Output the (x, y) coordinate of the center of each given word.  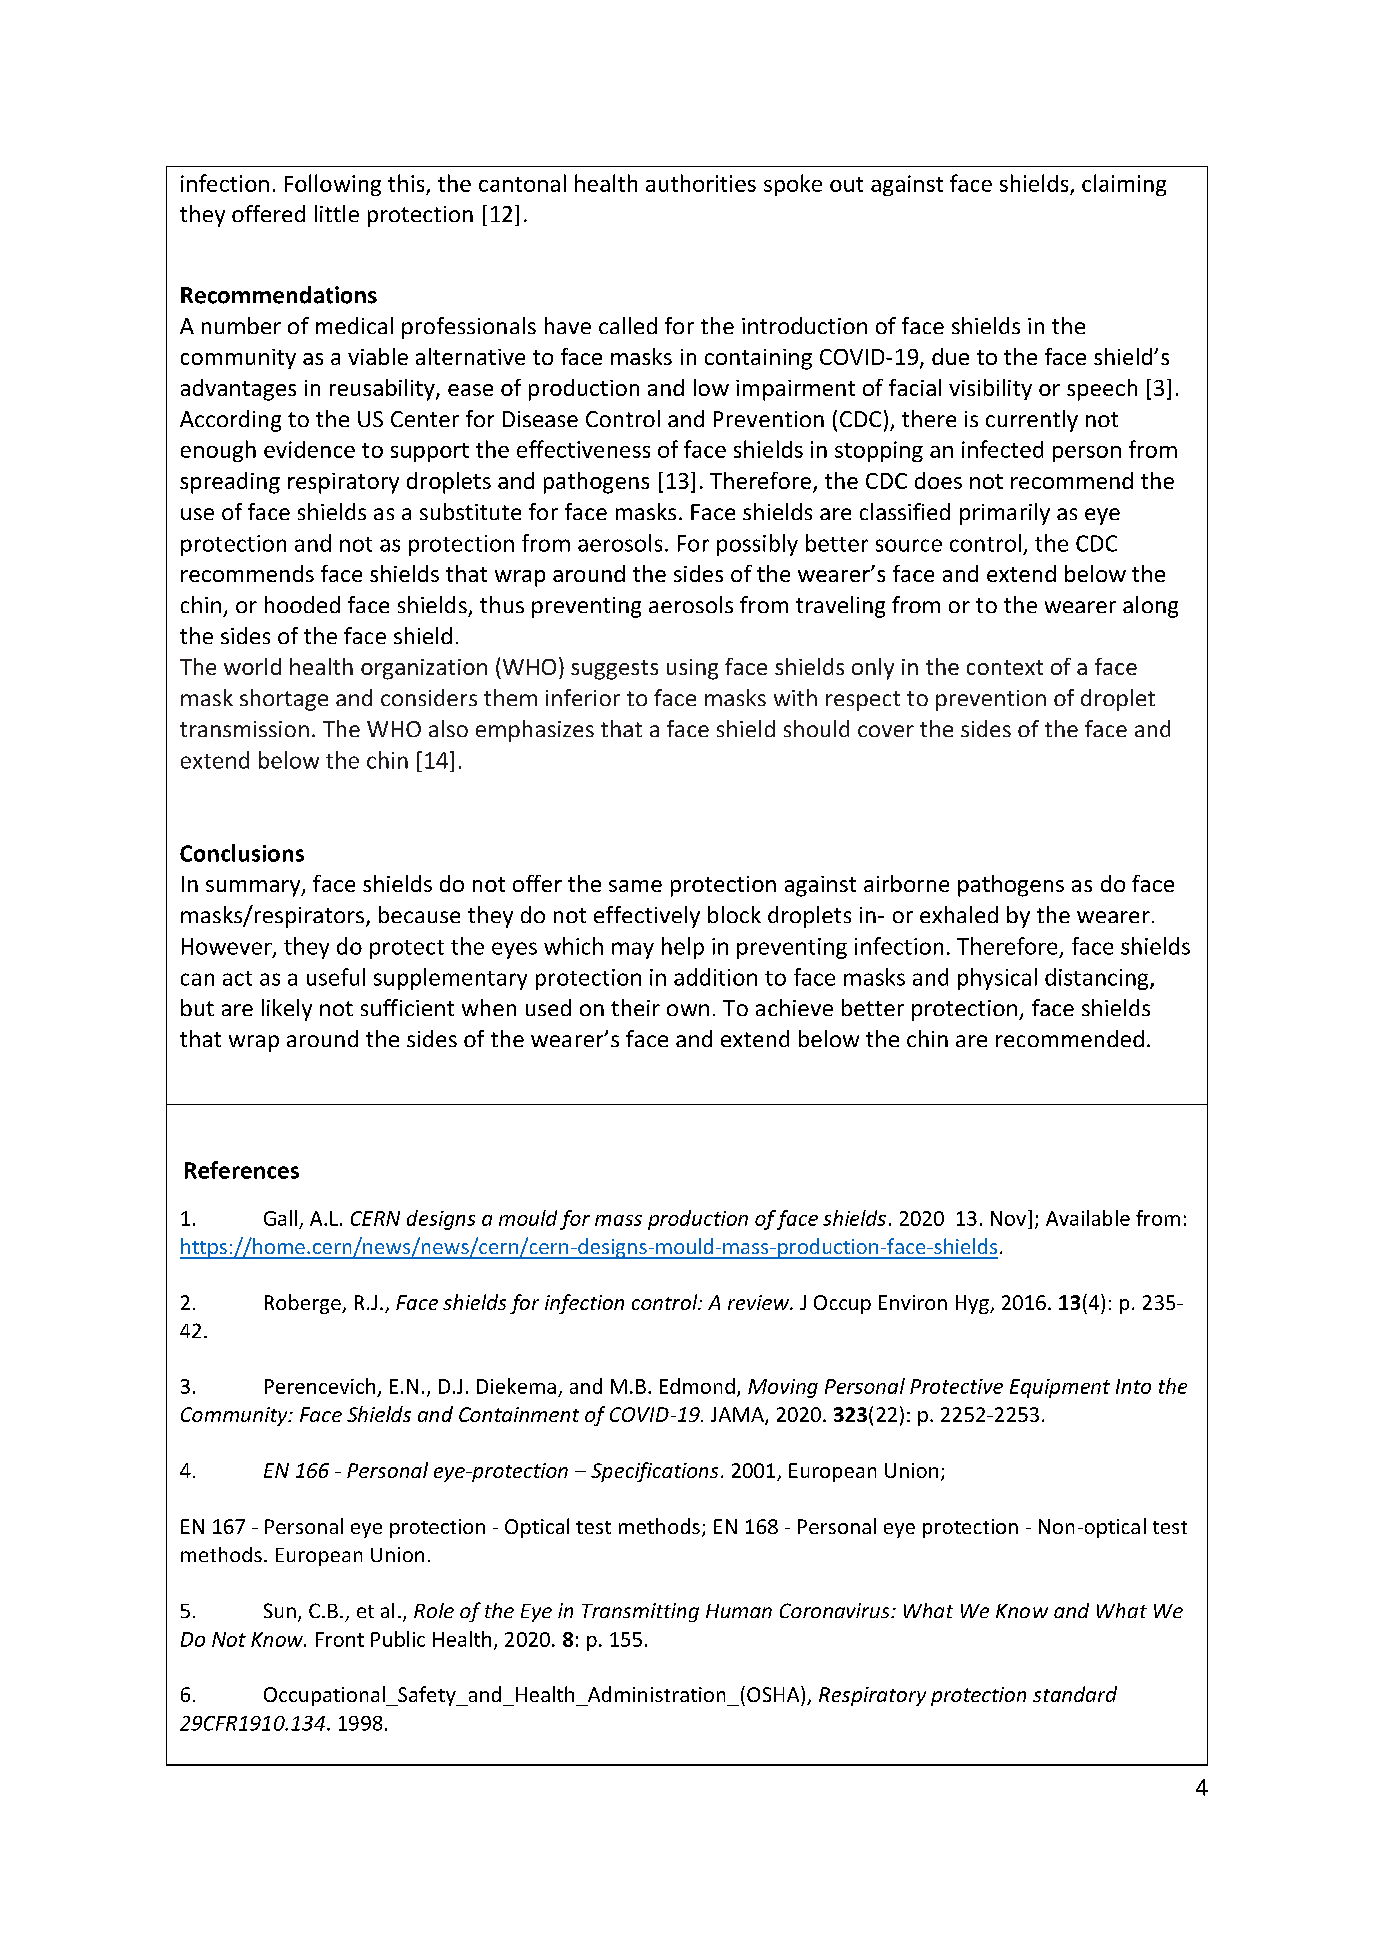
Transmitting (640, 1612)
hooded (302, 604)
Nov (1010, 1218)
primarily (1005, 514)
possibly (757, 545)
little (337, 213)
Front (340, 1639)
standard (1075, 1694)
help (683, 948)
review (760, 1302)
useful (336, 977)
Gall (280, 1218)
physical (997, 979)
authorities (701, 183)
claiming (1124, 185)
